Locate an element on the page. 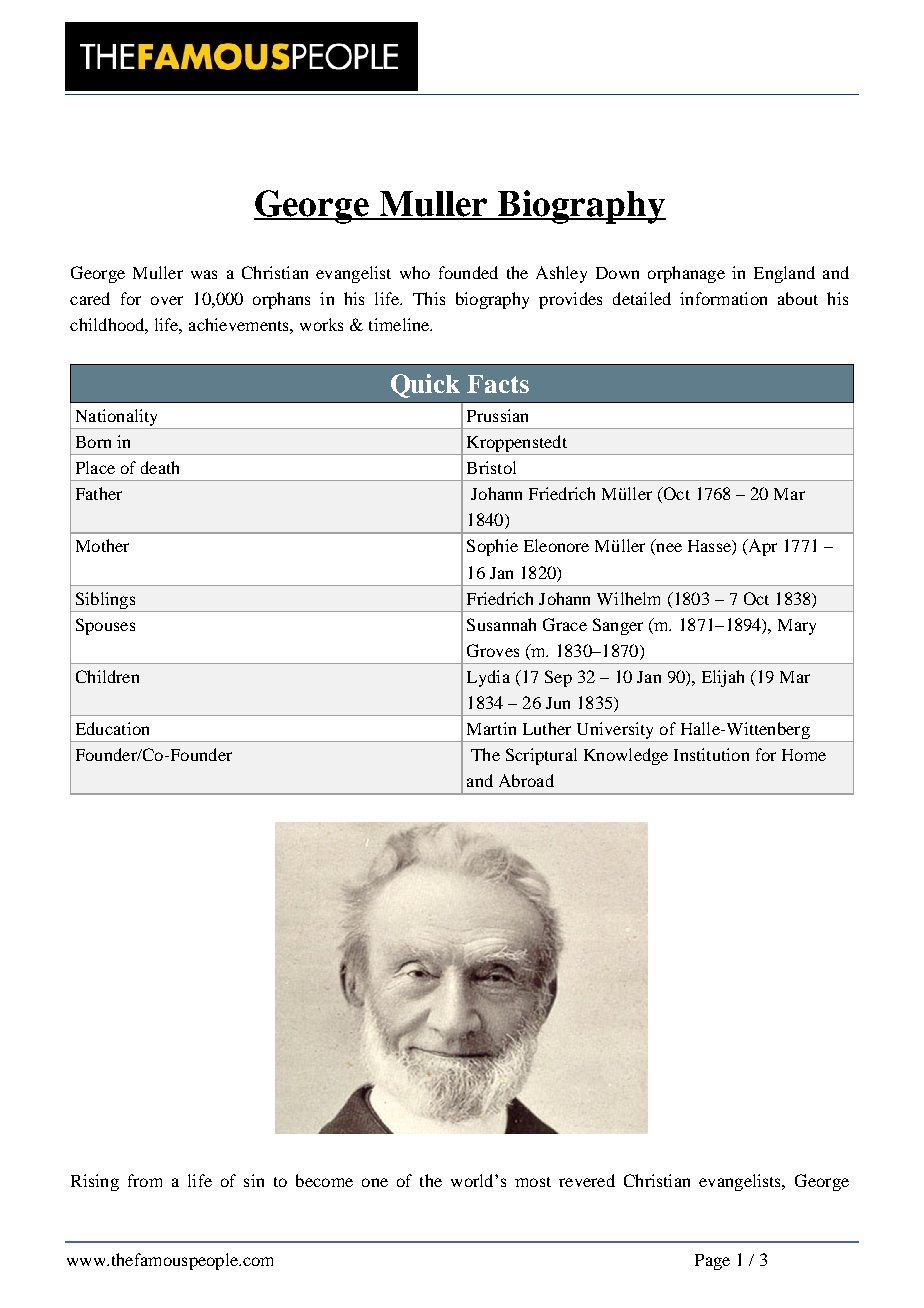 The width and height of the page is (924, 1308). revered is located at coordinates (587, 1180).
